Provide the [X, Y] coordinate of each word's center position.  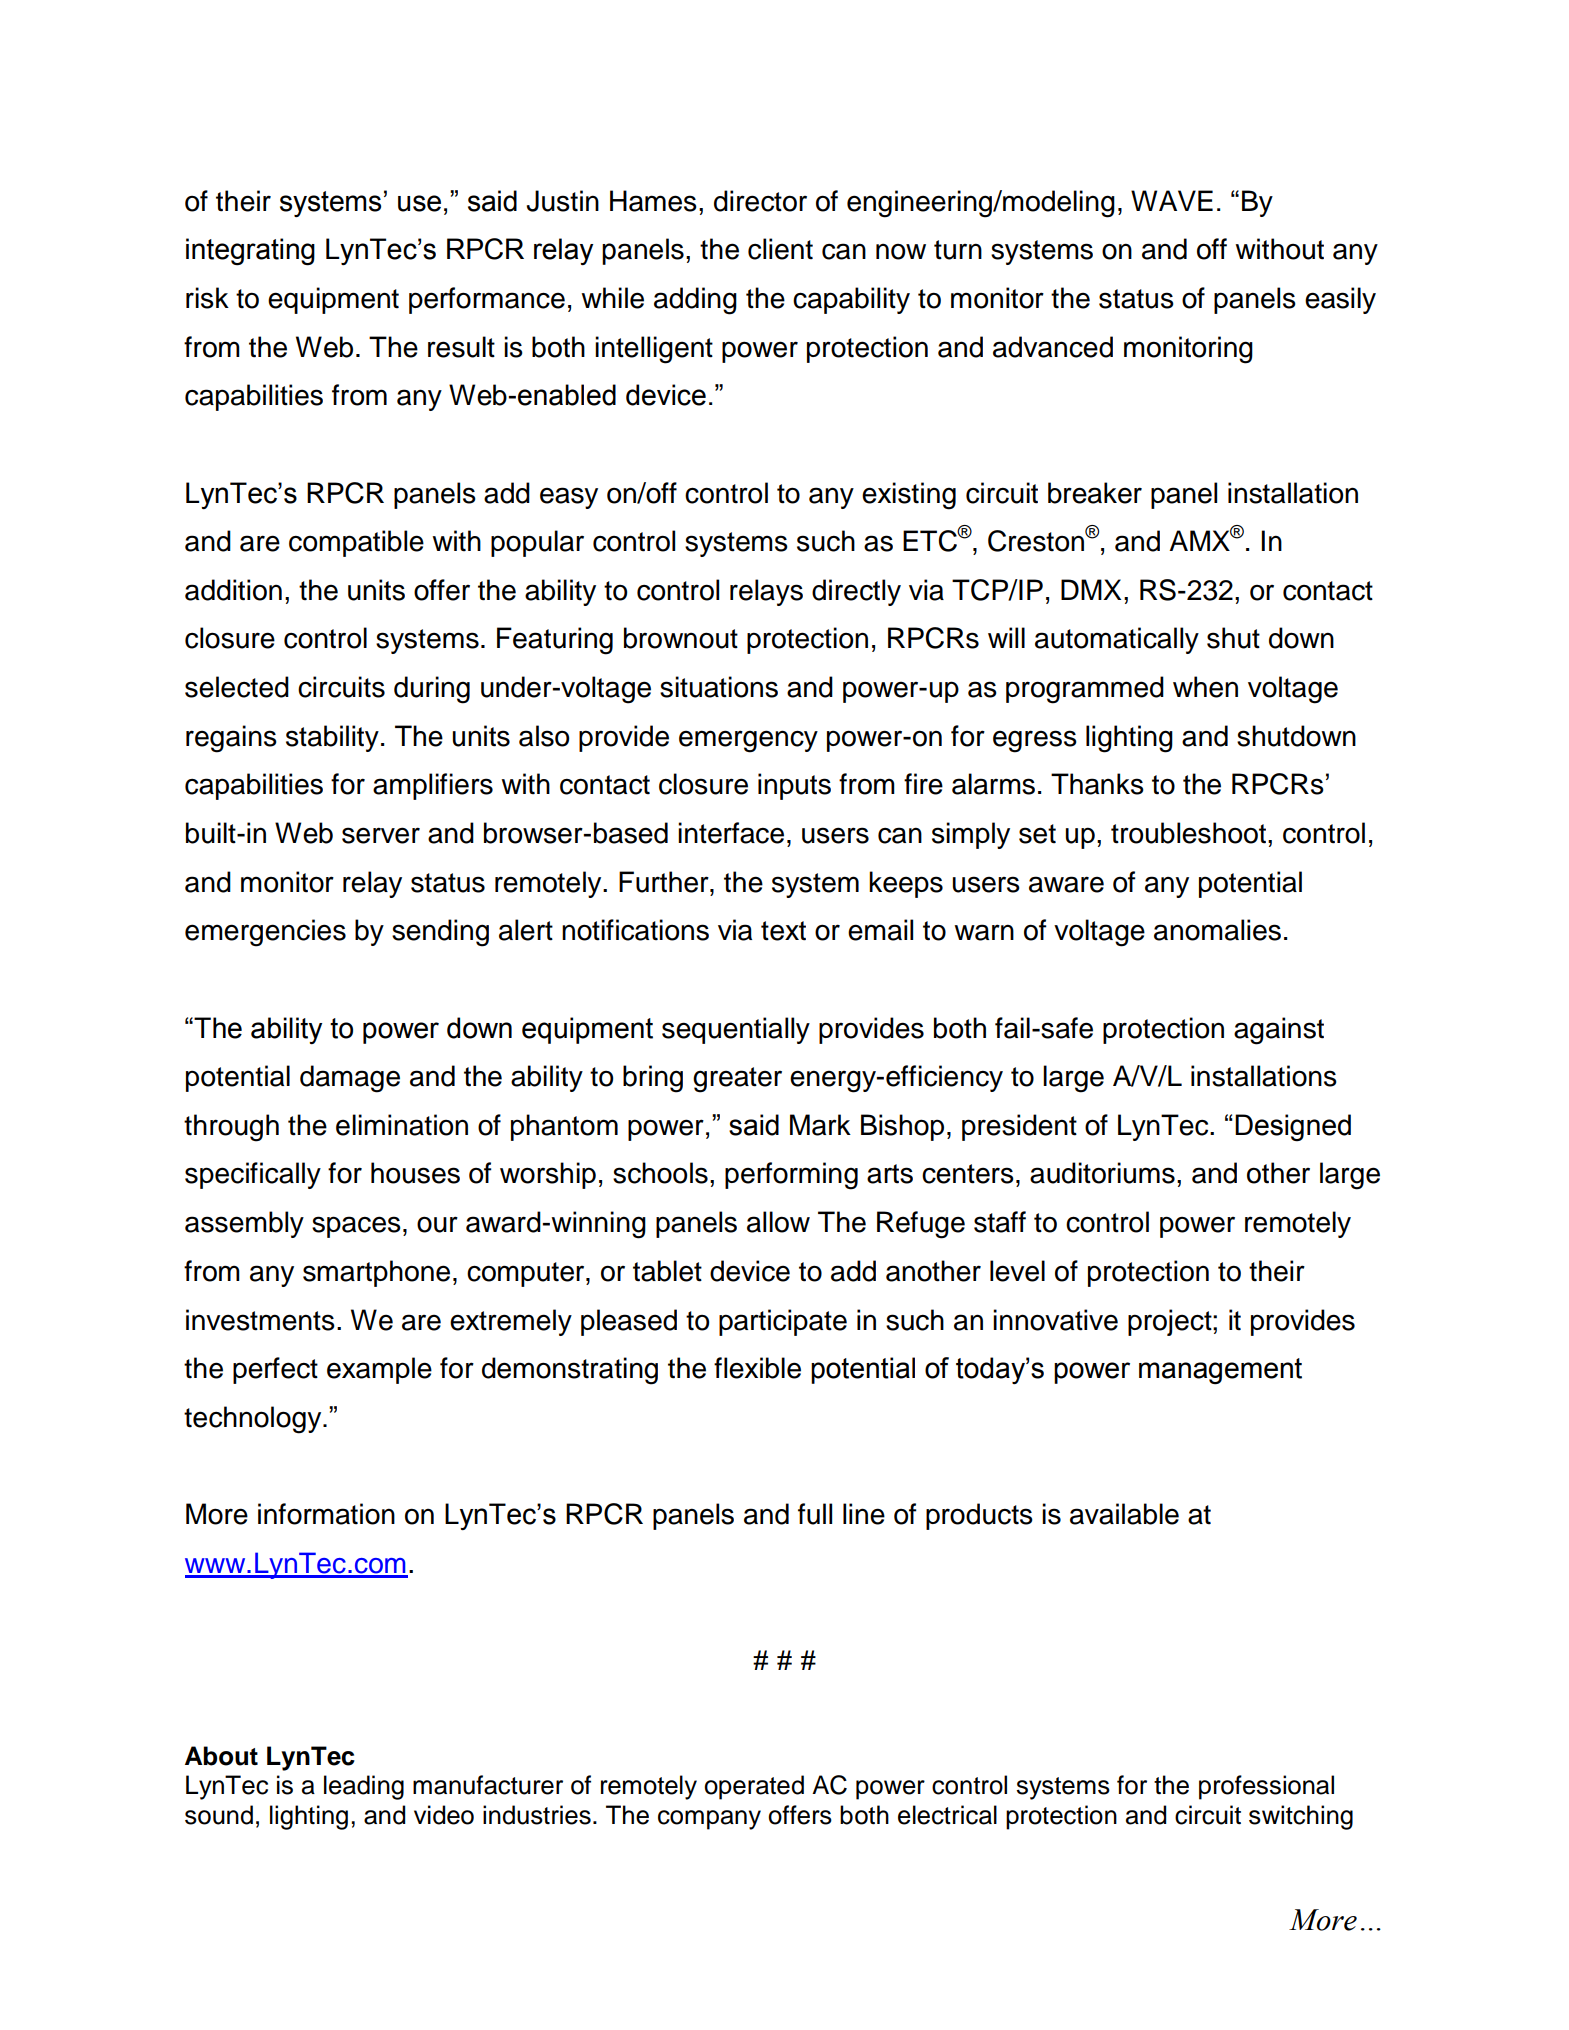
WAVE [1172, 200]
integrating [250, 252]
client [780, 249]
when [1205, 687]
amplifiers [433, 786]
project [1171, 1322]
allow [778, 1222]
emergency [748, 741]
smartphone [376, 1273]
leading [364, 1787]
